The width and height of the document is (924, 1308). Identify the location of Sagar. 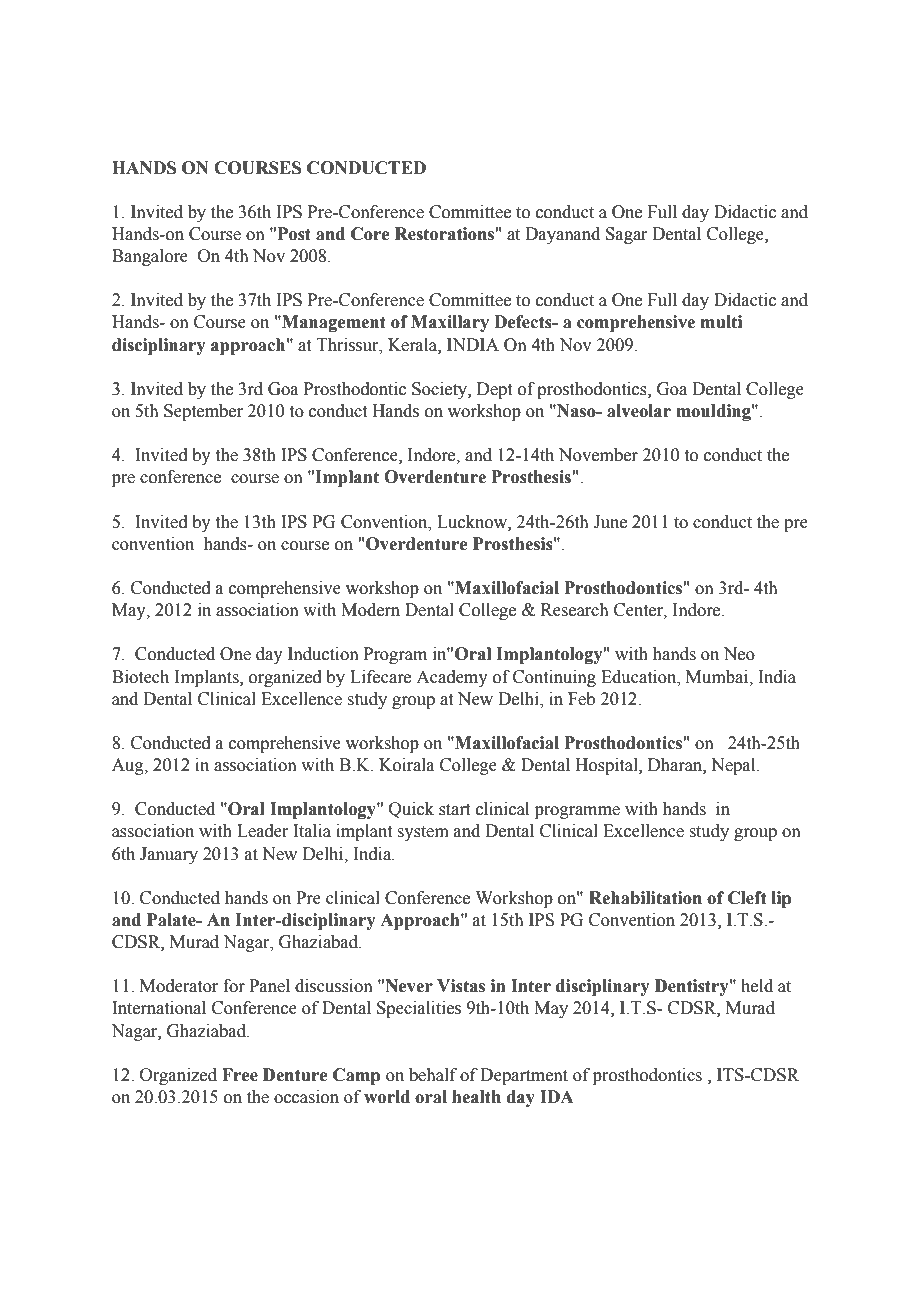
(626, 235).
